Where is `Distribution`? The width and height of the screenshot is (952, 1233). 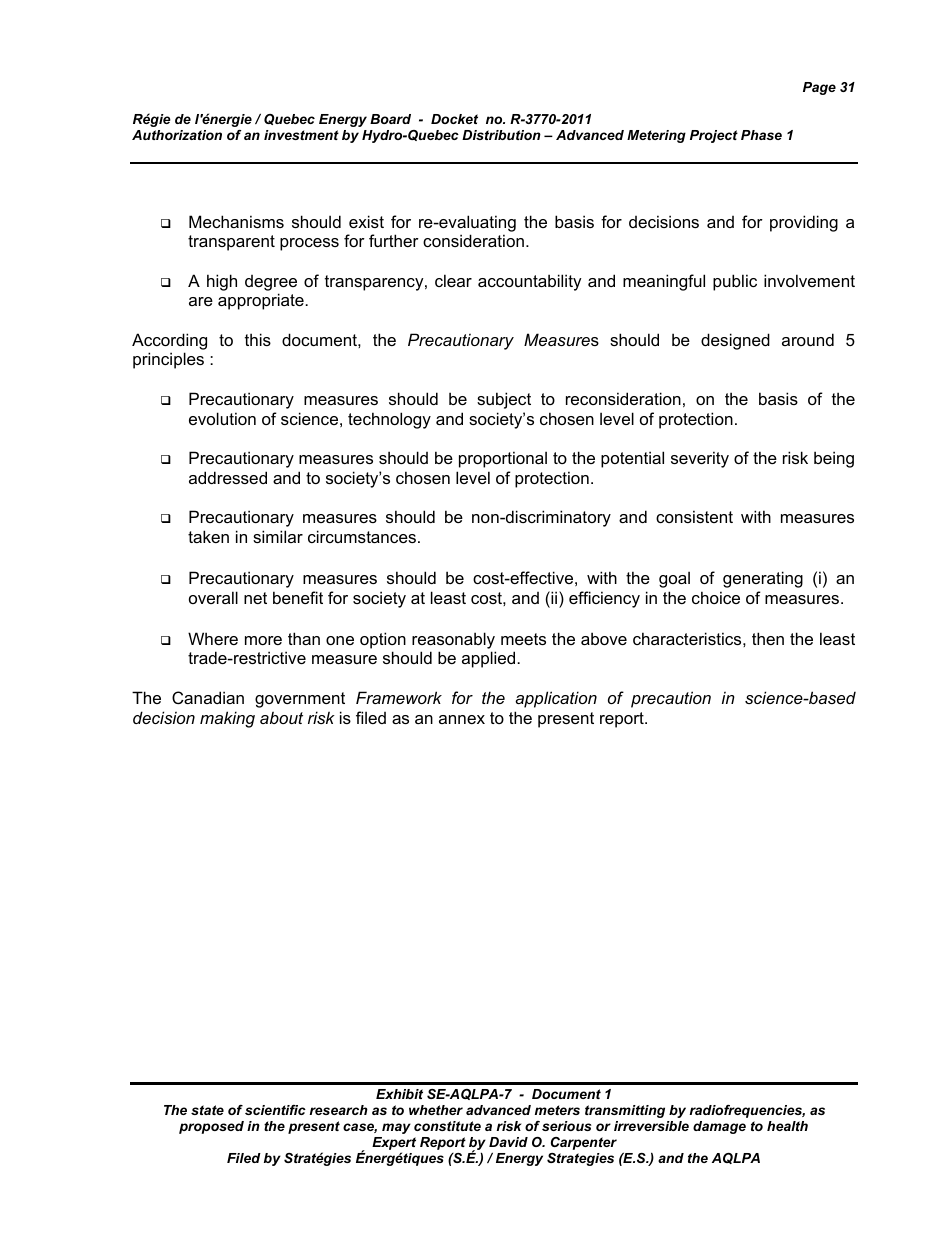 Distribution is located at coordinates (501, 135).
